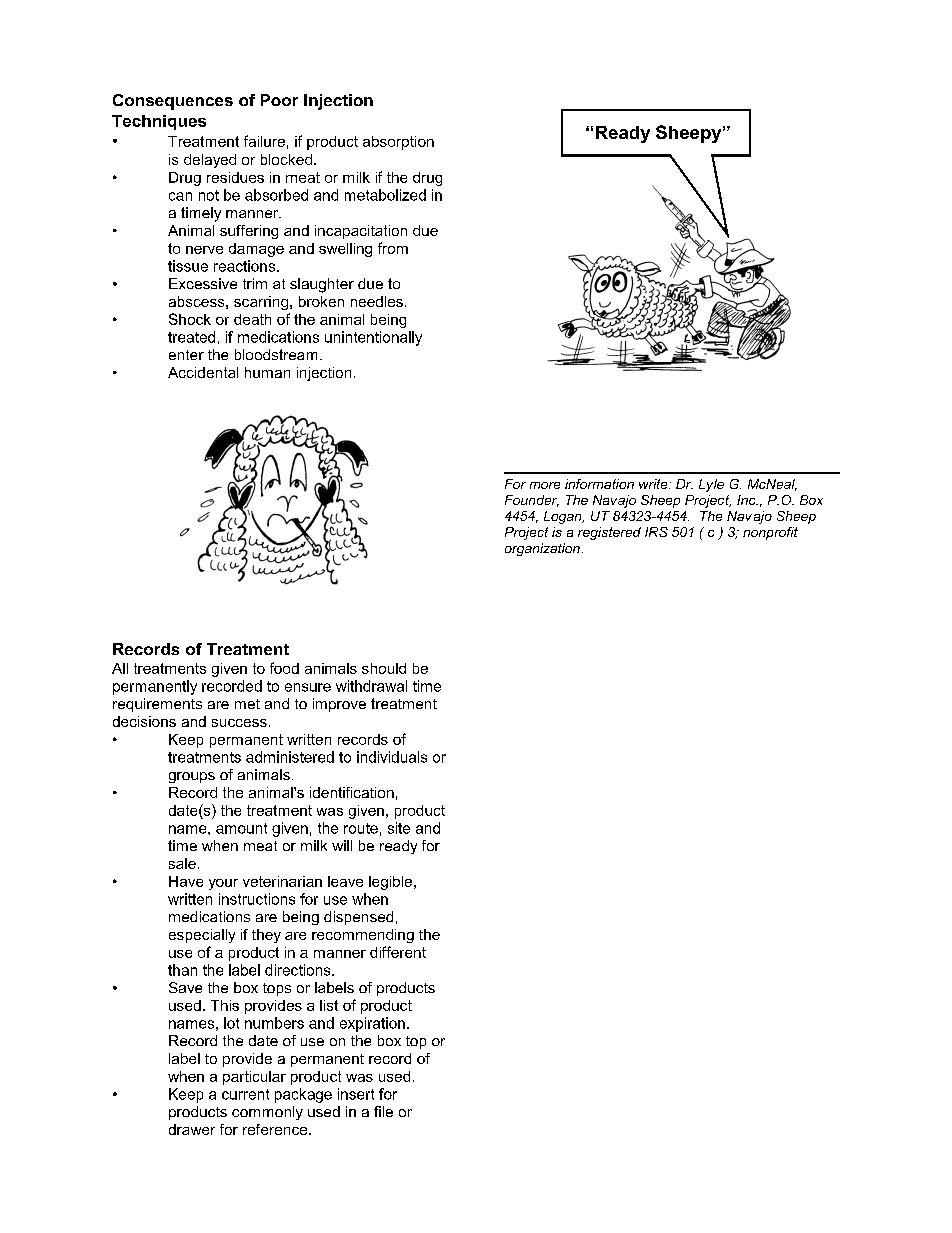 Image resolution: width=952 pixels, height=1233 pixels. Describe the element at coordinates (398, 143) in the image. I see `absorption` at that location.
